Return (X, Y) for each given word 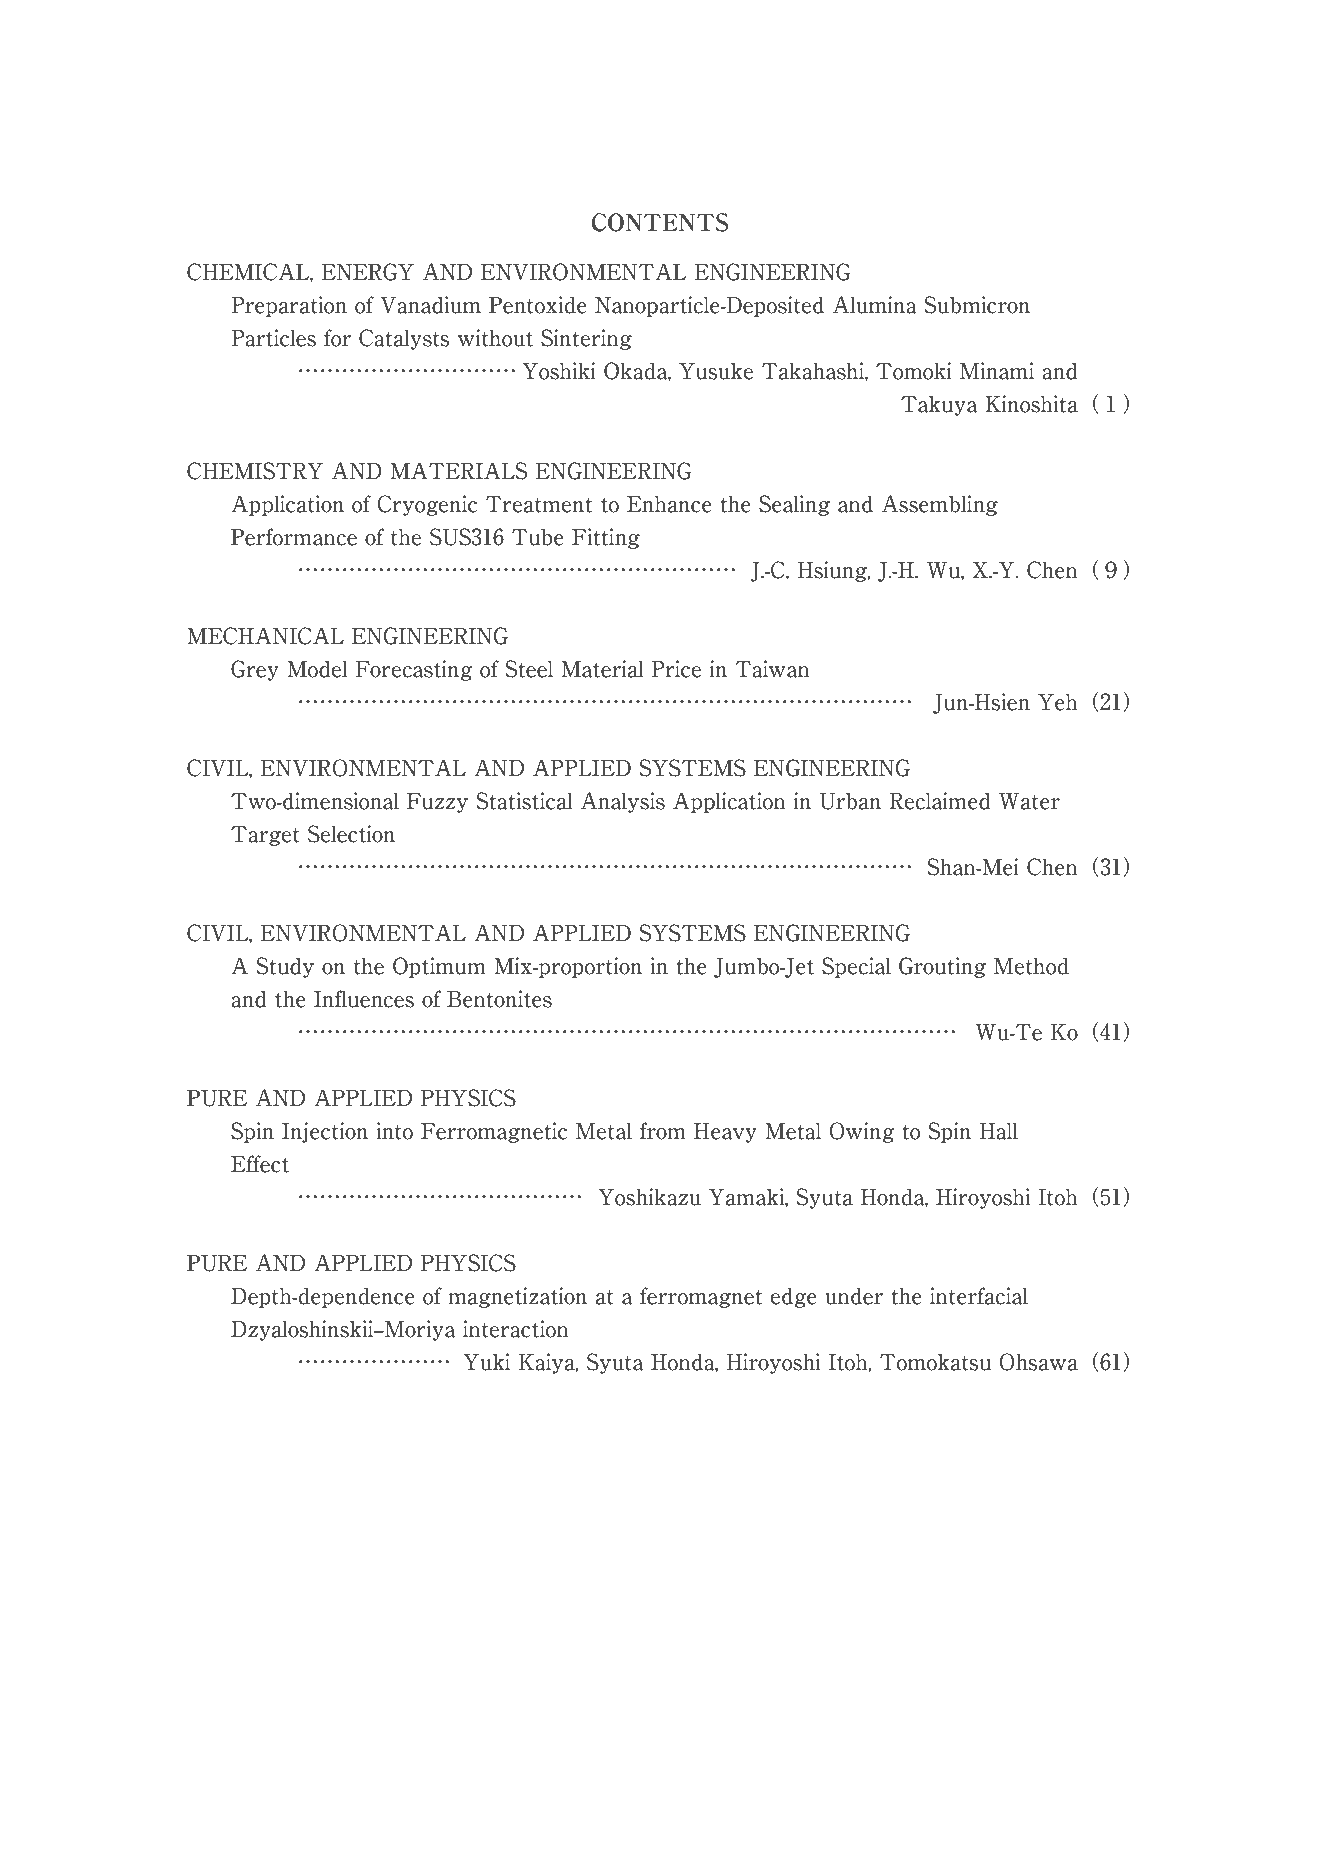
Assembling (940, 505)
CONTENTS (660, 222)
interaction (515, 1329)
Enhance (669, 504)
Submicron (977, 305)
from (662, 1131)
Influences (364, 999)
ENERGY (367, 272)
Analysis (623, 802)
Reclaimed (940, 801)
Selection (351, 834)
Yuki (486, 1362)
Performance (294, 537)
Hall (998, 1131)
